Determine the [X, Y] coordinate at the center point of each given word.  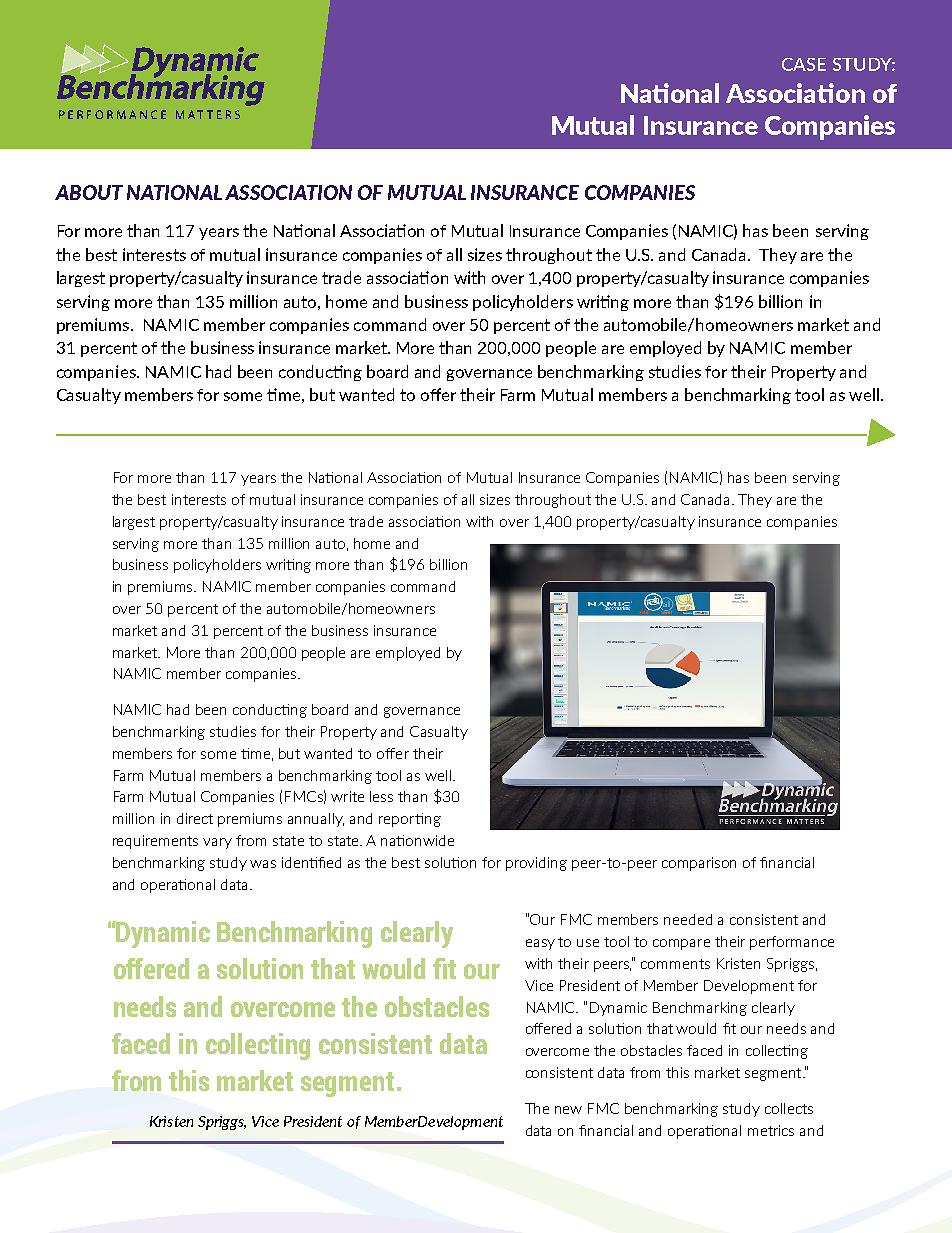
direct [195, 818]
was [263, 864]
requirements [155, 842]
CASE [804, 64]
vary [217, 843]
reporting [410, 820]
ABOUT [89, 192]
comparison [699, 864]
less [381, 796]
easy [540, 944]
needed [688, 919]
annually [316, 820]
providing [536, 864]
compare [681, 944]
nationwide [417, 840]
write [347, 796]
